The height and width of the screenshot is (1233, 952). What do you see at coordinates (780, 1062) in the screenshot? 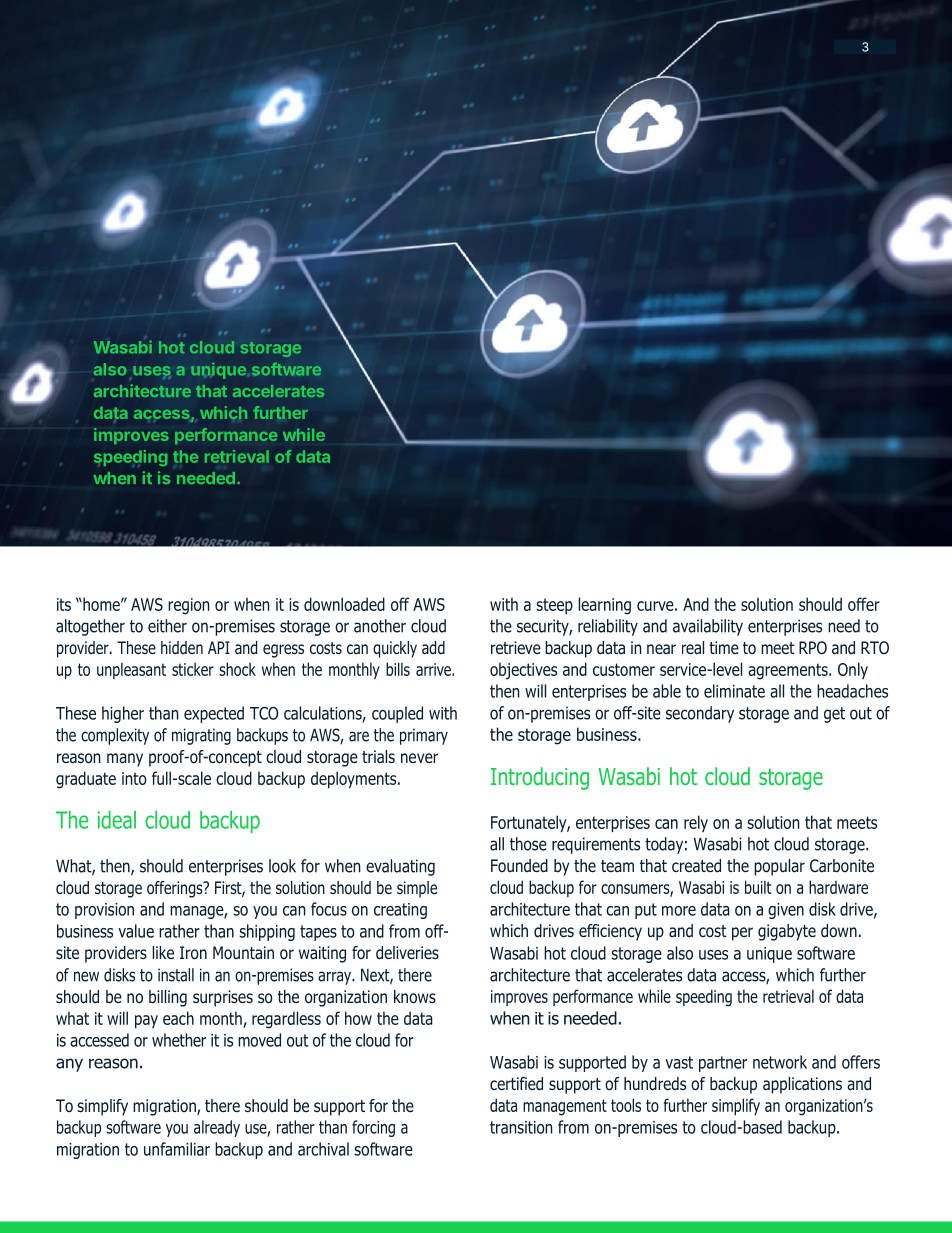
I see `network` at bounding box center [780, 1062].
